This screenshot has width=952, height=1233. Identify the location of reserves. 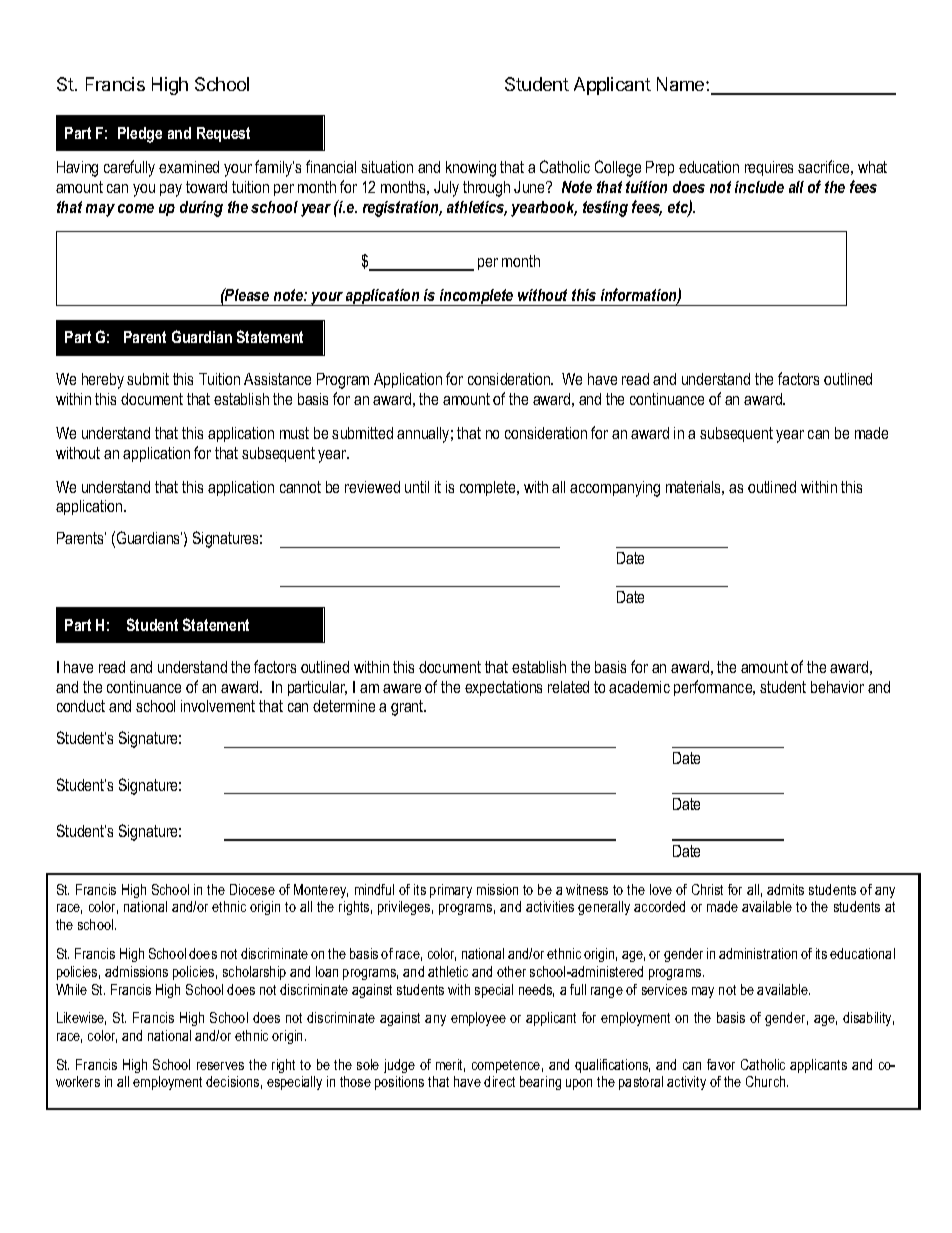
(220, 1066).
